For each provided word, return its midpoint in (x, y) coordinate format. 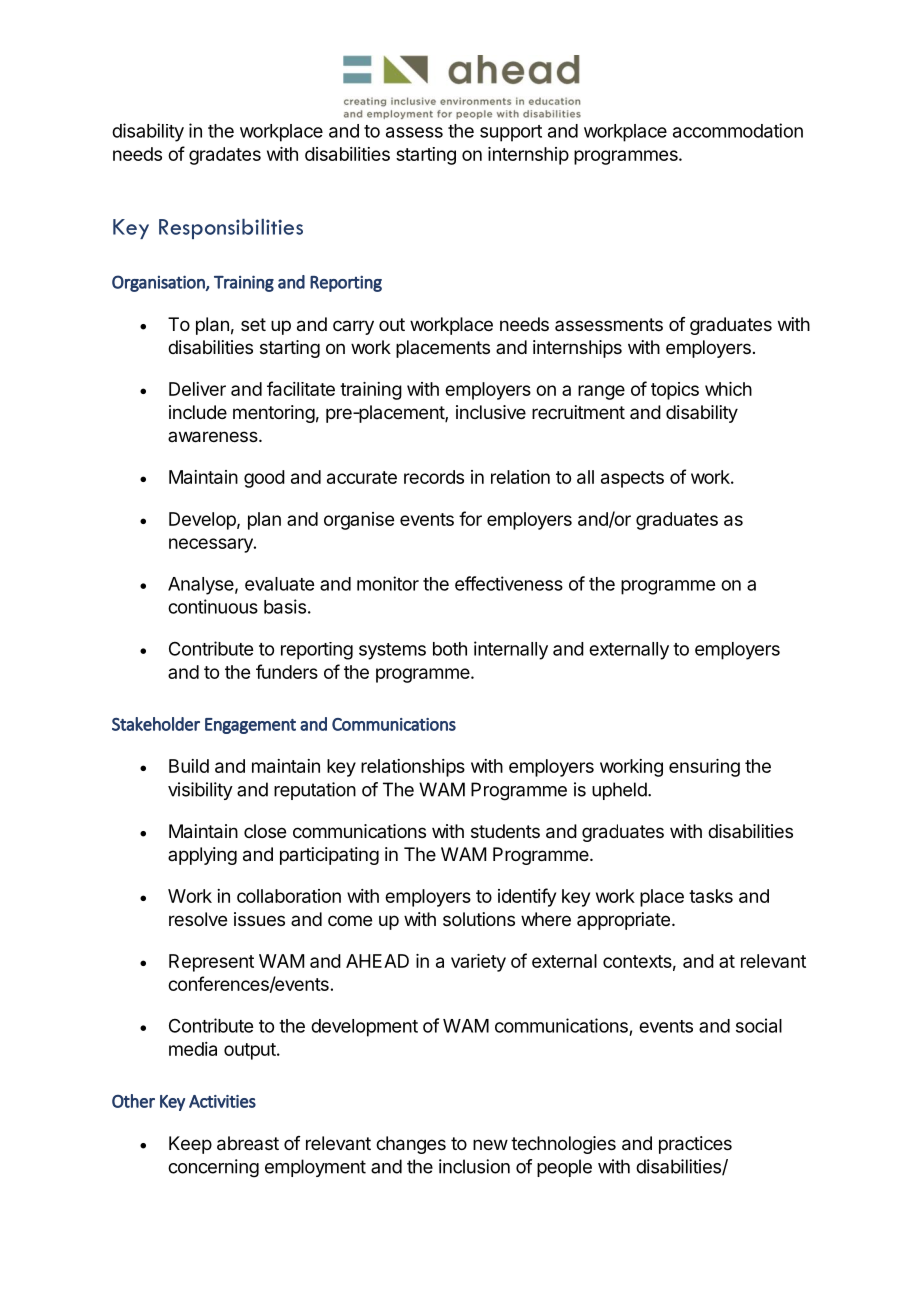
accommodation (738, 130)
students (505, 831)
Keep (190, 1145)
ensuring (704, 768)
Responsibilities (231, 229)
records (434, 477)
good (264, 479)
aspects (632, 479)
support (511, 133)
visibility (200, 791)
